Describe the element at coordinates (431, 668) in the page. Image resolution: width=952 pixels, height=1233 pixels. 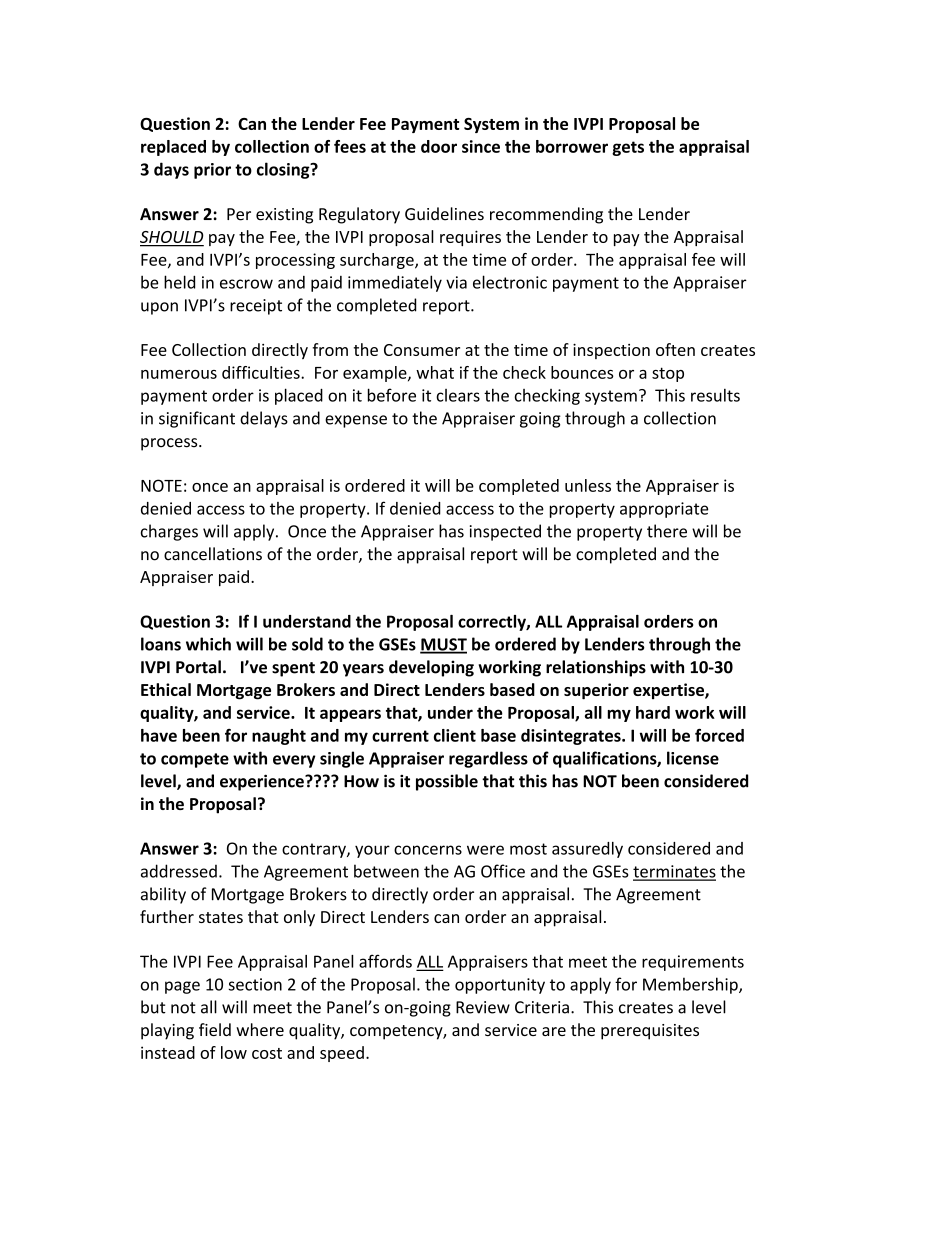
I see `developing` at that location.
